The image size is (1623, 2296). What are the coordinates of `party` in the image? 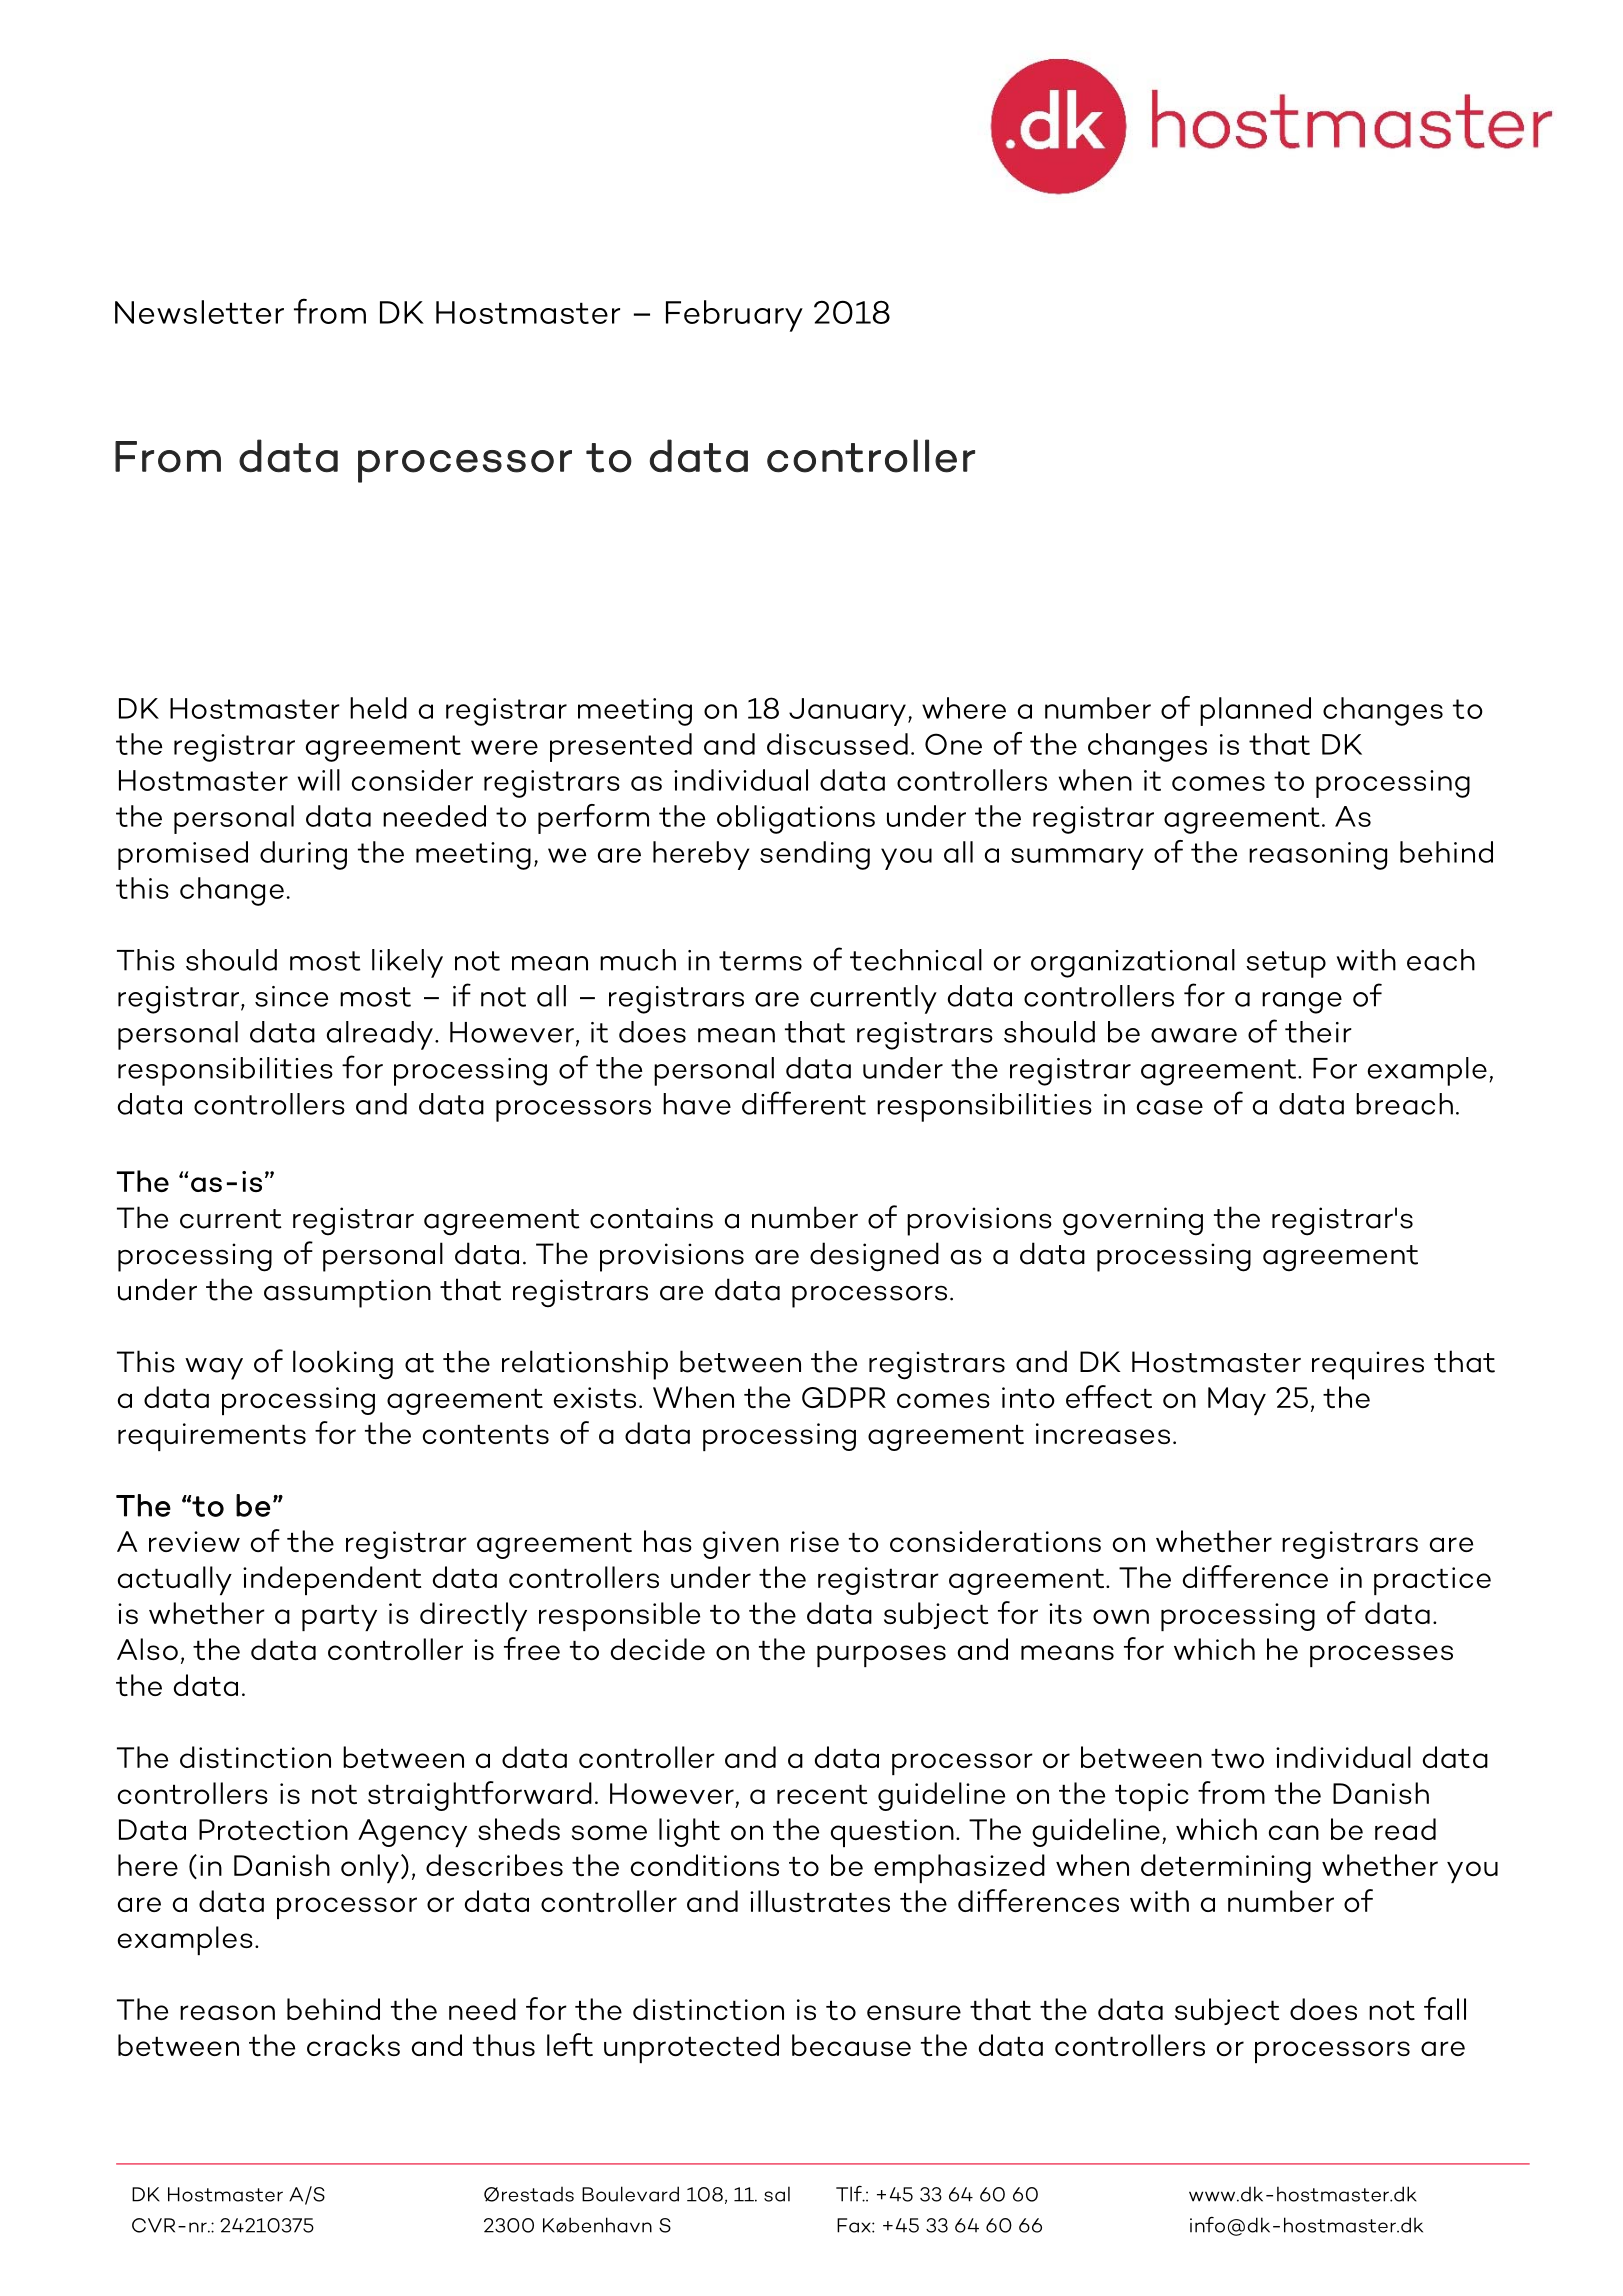 It's located at (339, 1617).
